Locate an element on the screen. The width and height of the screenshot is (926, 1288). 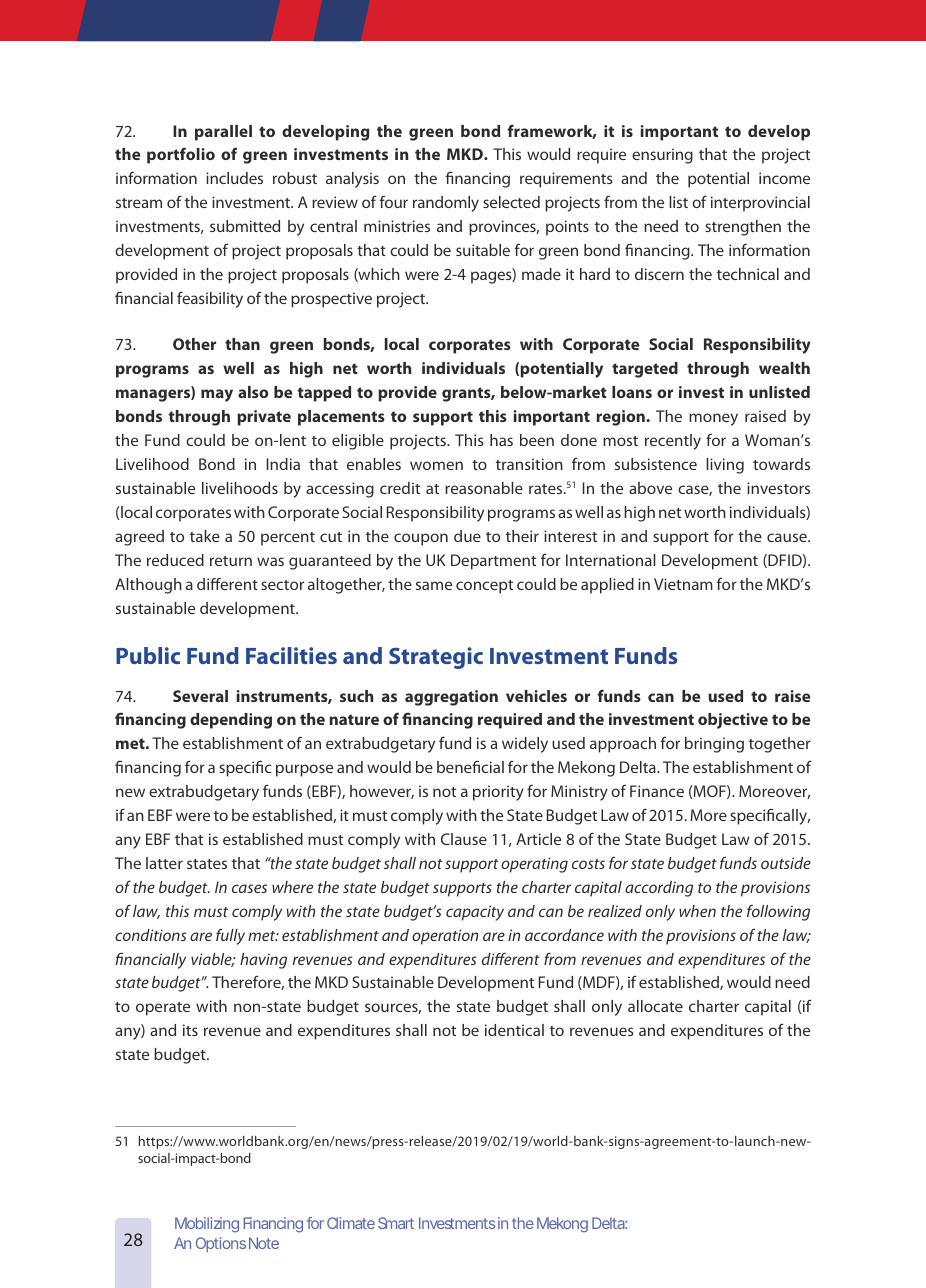
Several is located at coordinates (200, 696).
